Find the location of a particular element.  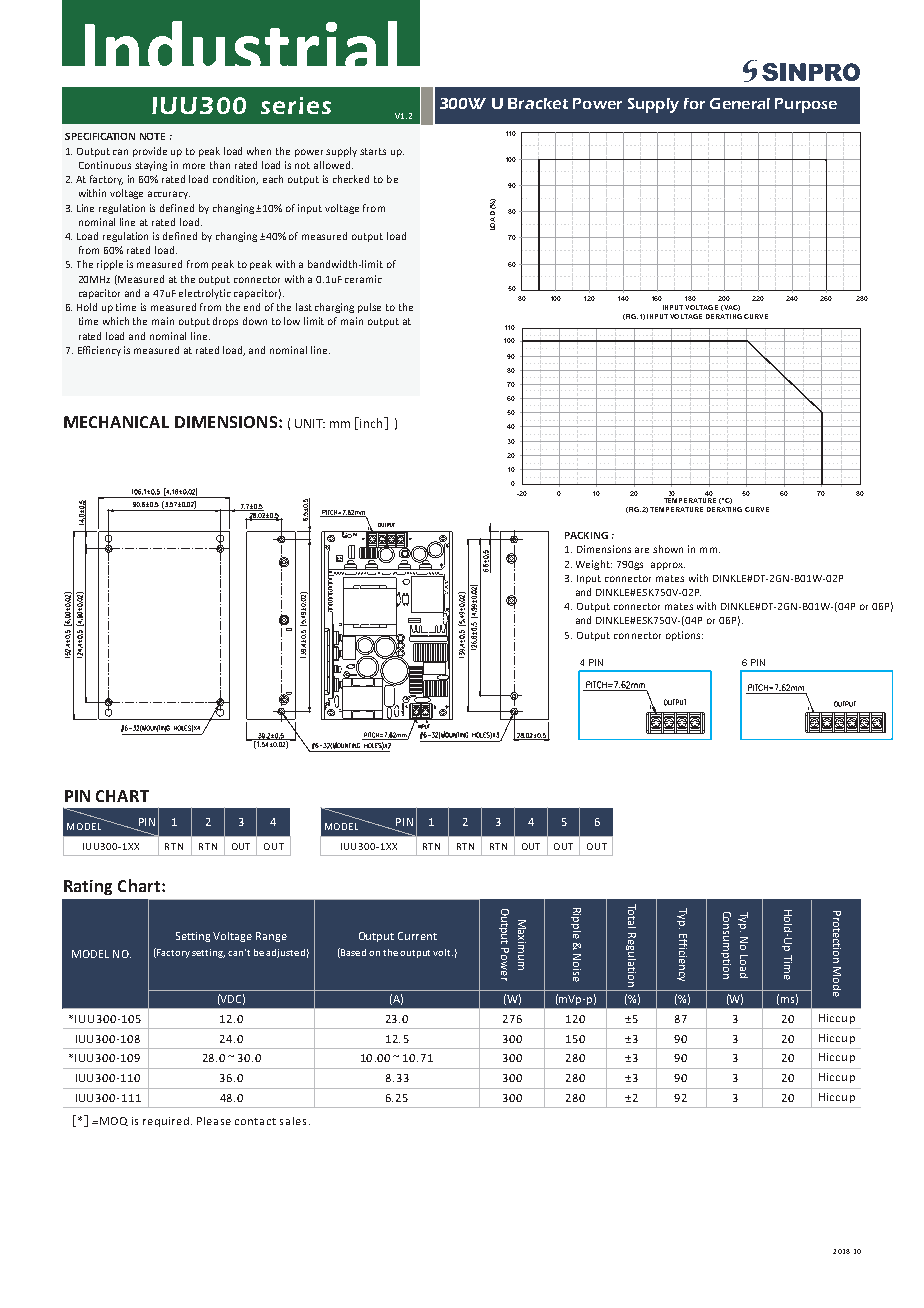

starts is located at coordinates (373, 151).
